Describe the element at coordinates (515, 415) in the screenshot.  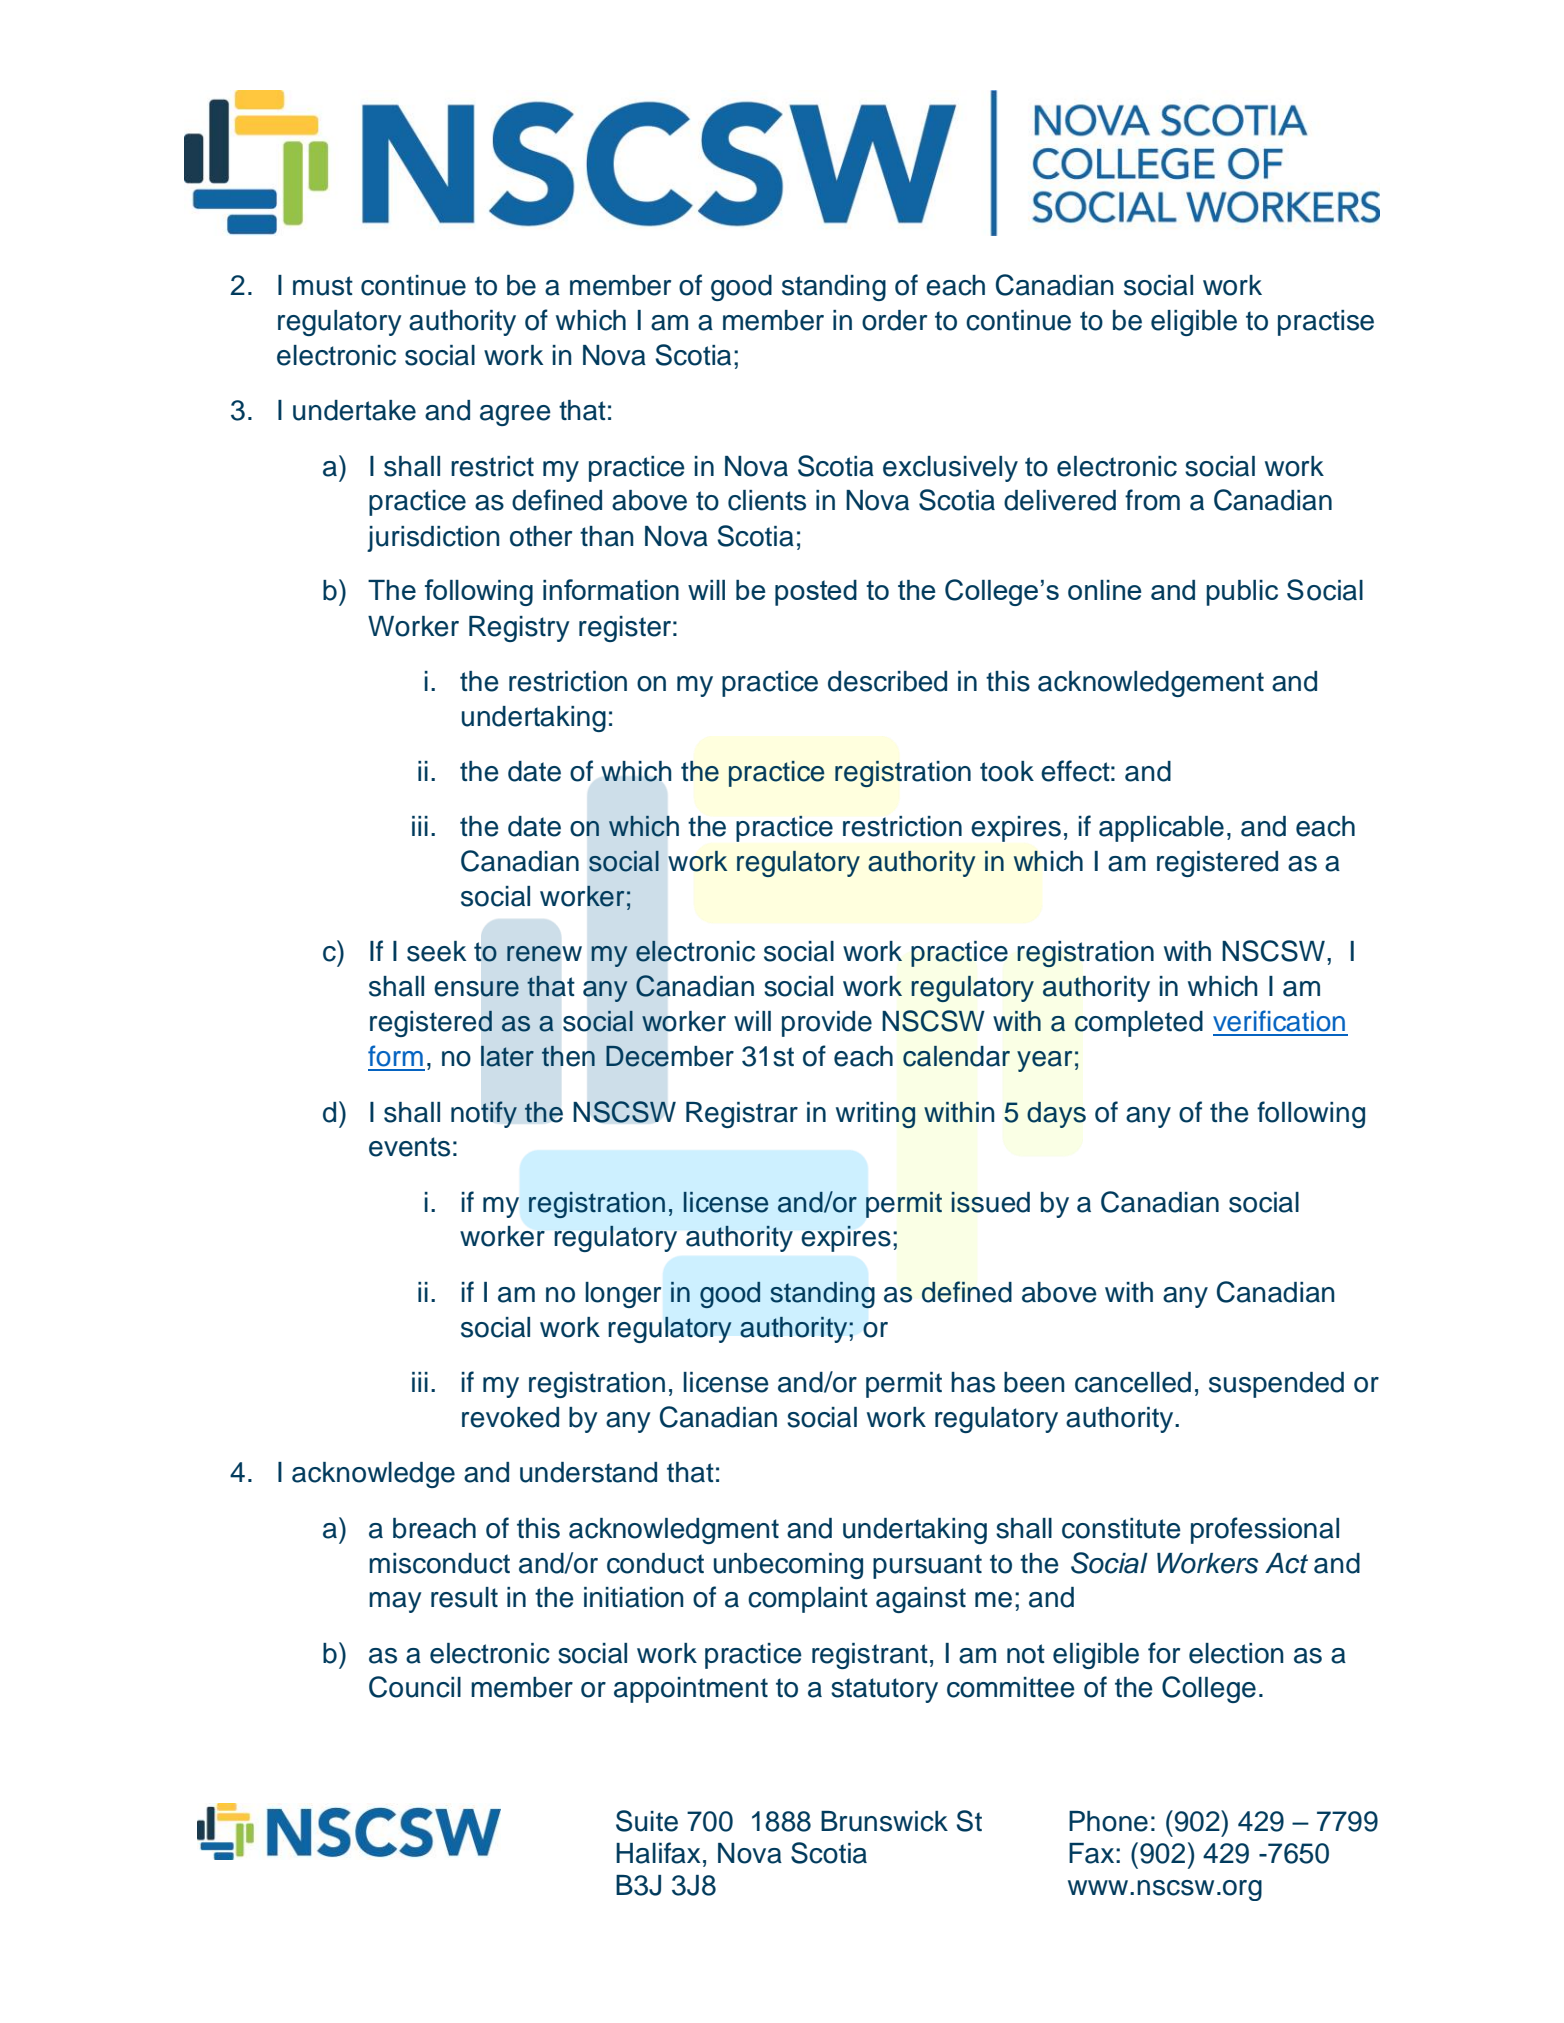
I see `agree` at that location.
